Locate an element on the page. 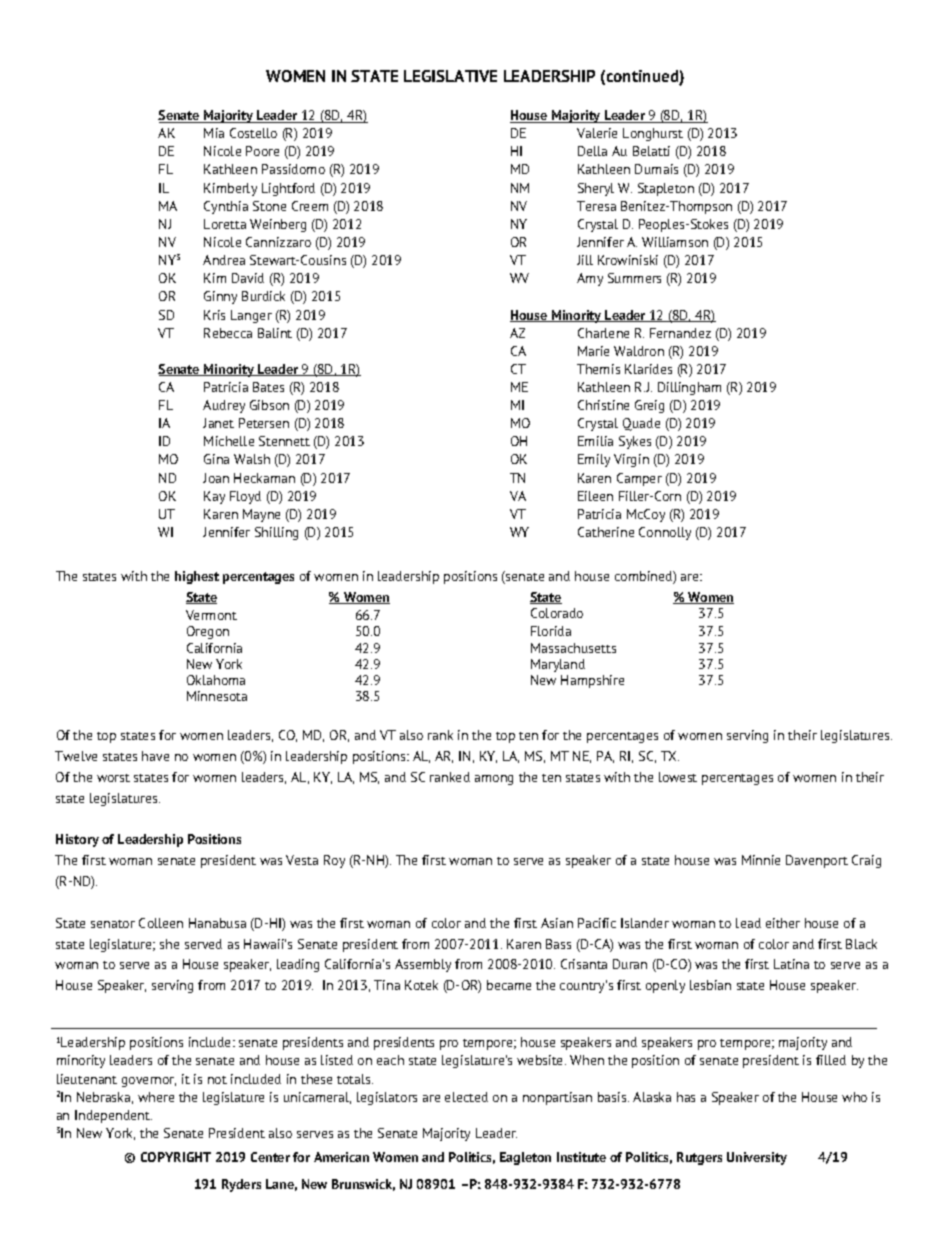 The height and width of the image is (1233, 952). LEGISLATIVE is located at coordinates (450, 76).
